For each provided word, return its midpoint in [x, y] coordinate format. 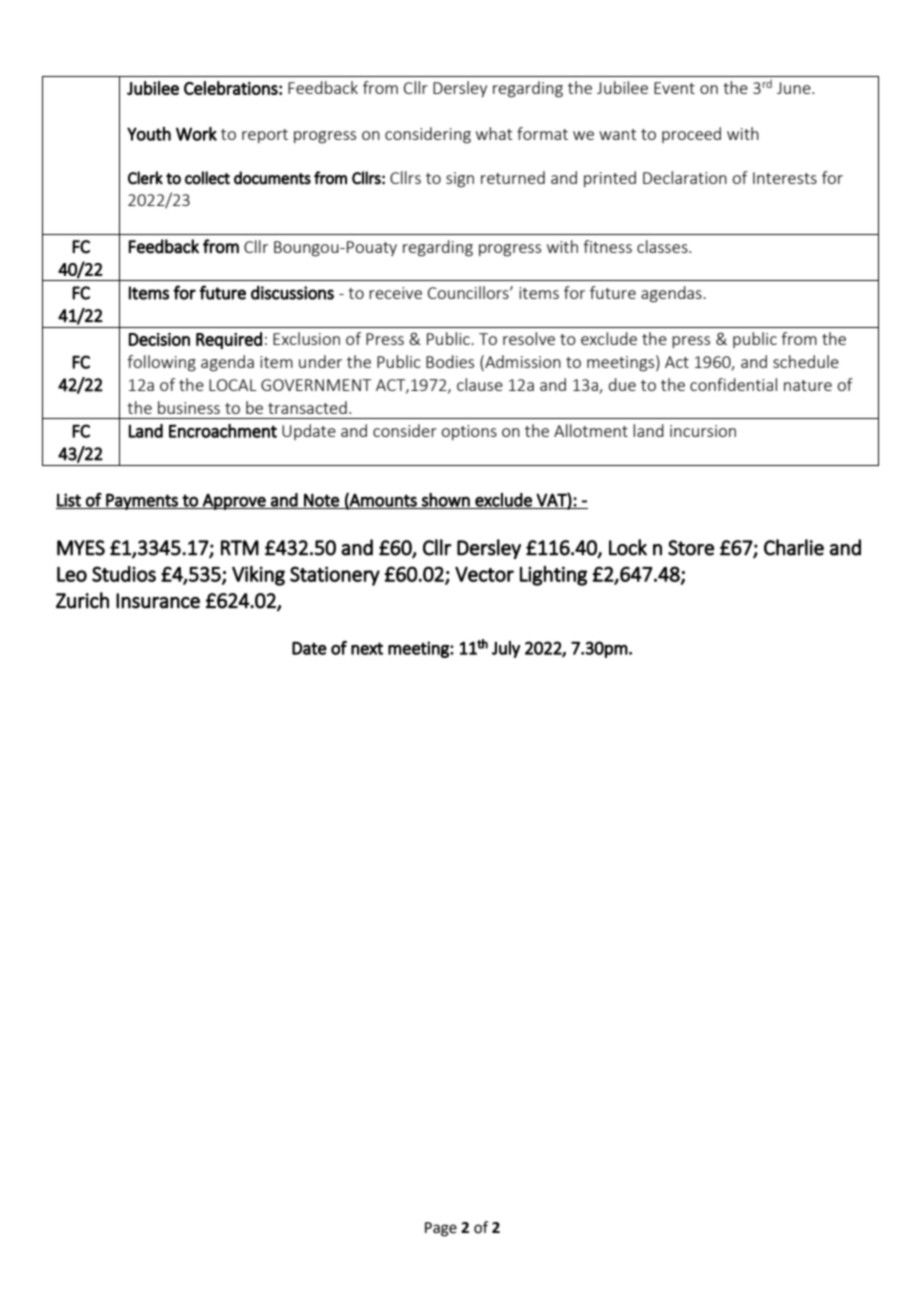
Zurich [82, 600]
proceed [691, 135]
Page [441, 1229]
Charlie [794, 547]
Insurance [158, 601]
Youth [149, 134]
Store [691, 548]
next [367, 648]
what [494, 133]
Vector [484, 574]
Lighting [553, 576]
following [161, 363]
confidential [733, 384]
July [506, 649]
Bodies [450, 361]
